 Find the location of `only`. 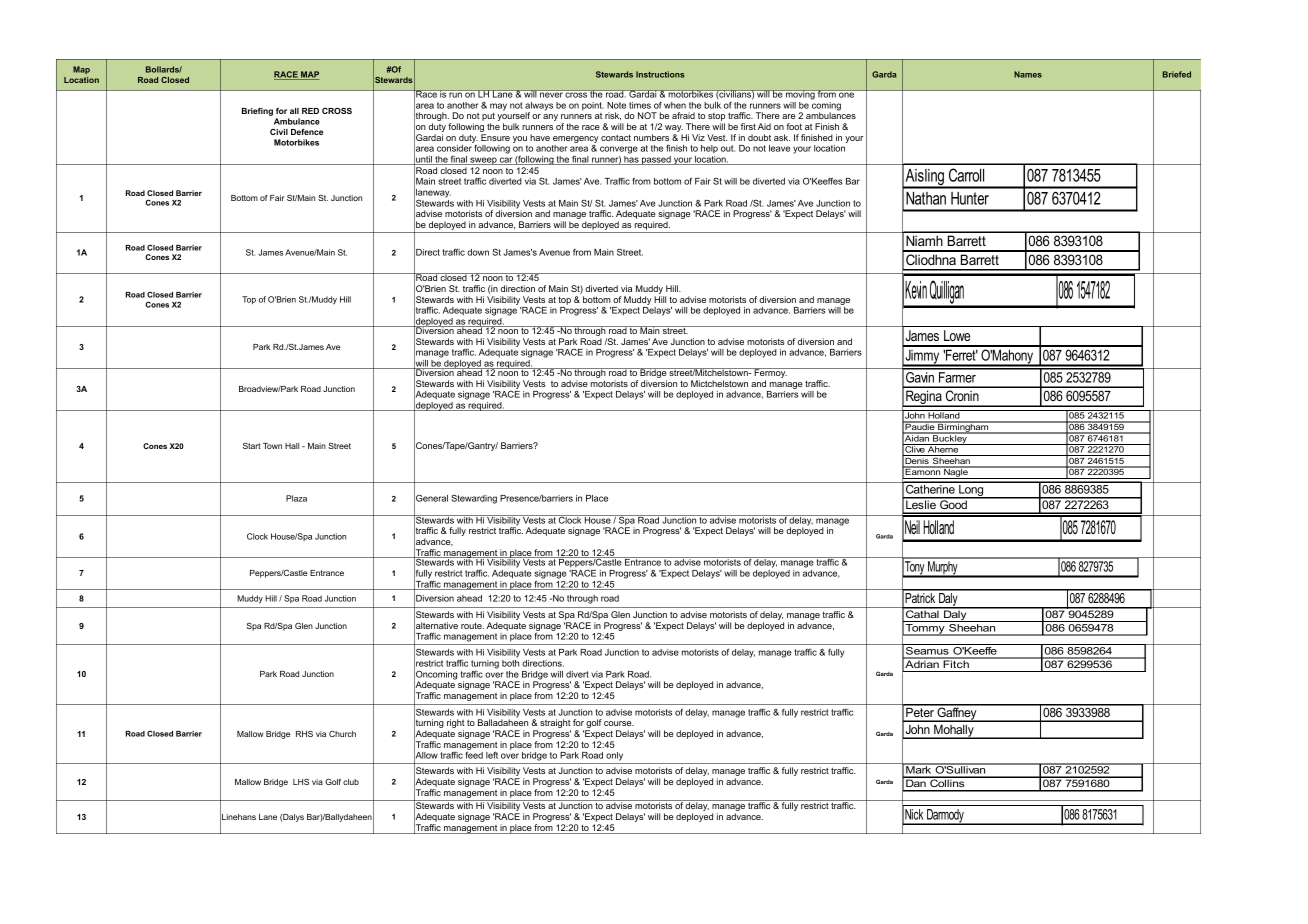

only is located at coordinates (614, 756).
